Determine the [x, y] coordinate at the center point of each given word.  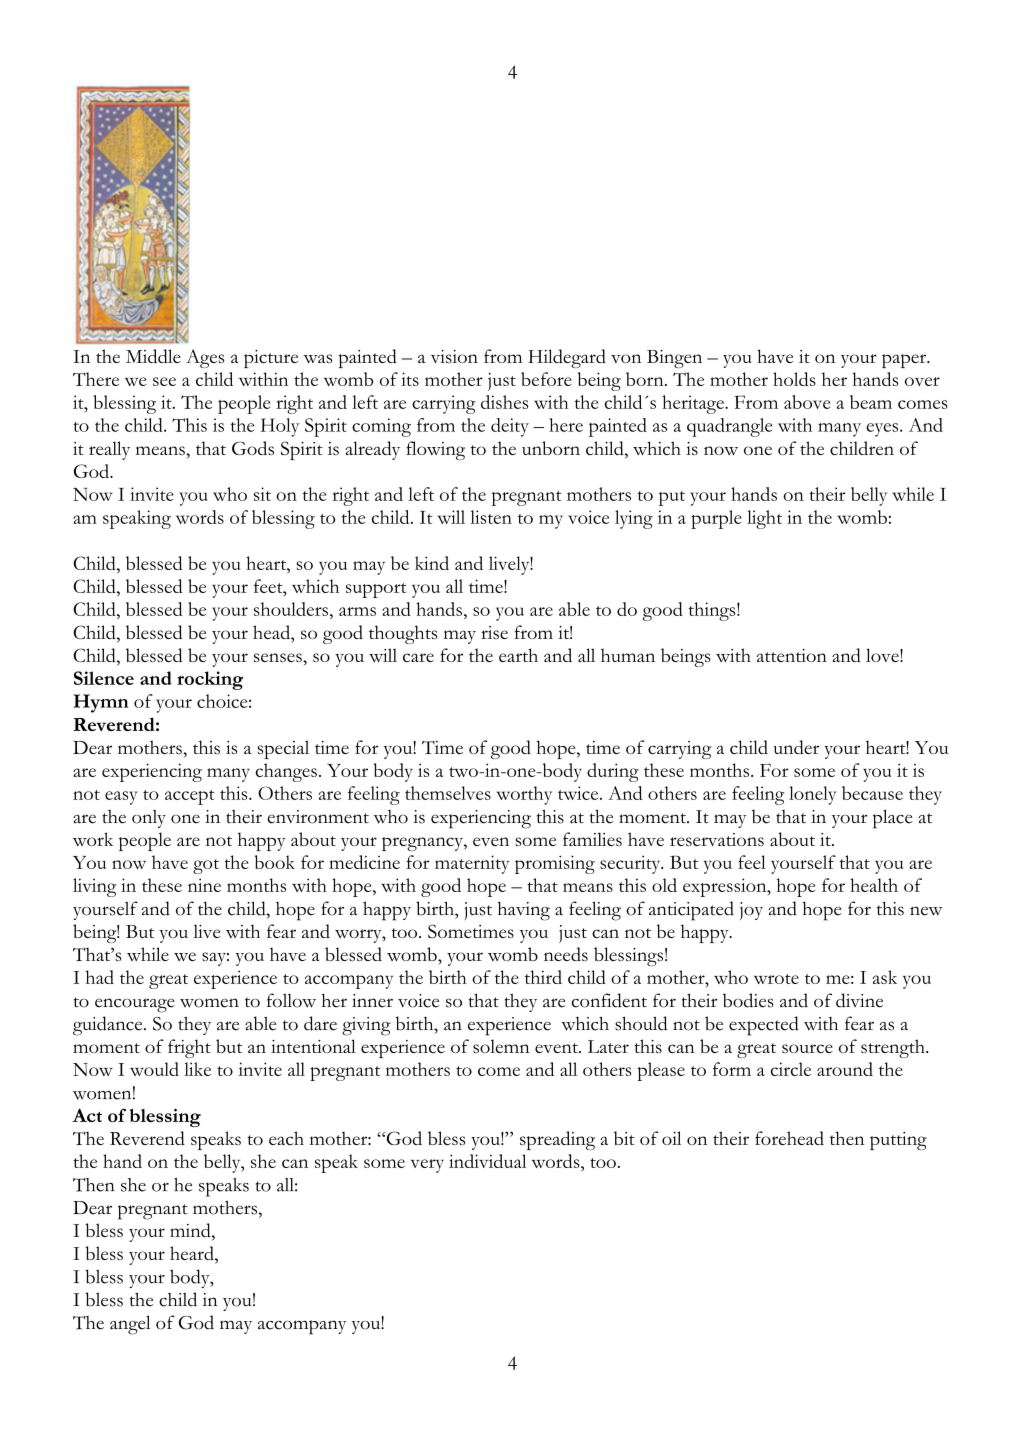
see [164, 381]
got [206, 866]
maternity [472, 864]
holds [794, 379]
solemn [501, 1046]
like [197, 1069]
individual [487, 1161]
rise [494, 632]
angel [130, 1325]
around [845, 1069]
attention [792, 655]
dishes [504, 402]
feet [269, 586]
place [893, 819]
